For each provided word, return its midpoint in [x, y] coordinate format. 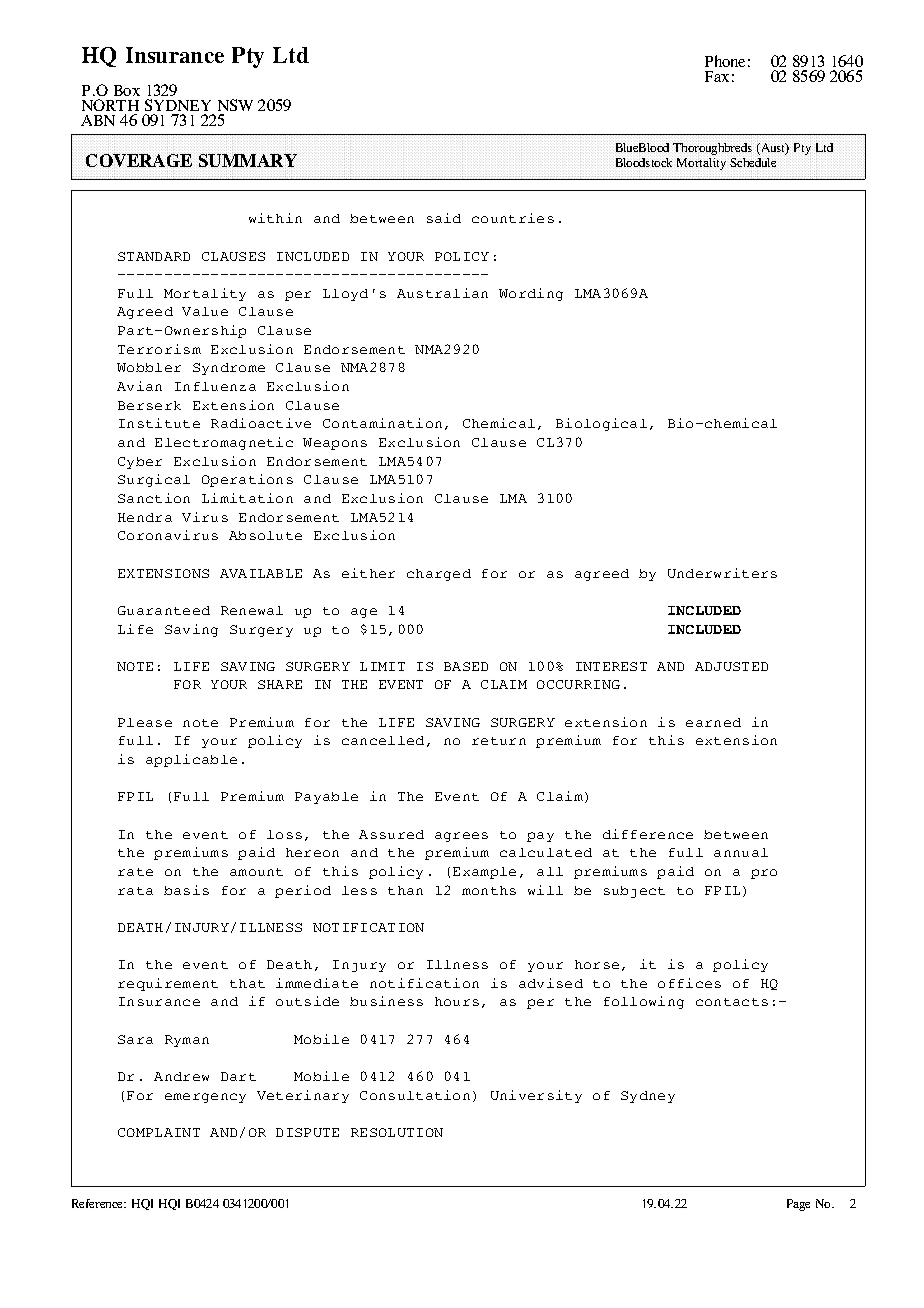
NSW [235, 107]
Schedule [754, 162]
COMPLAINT [159, 1132]
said [444, 218]
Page [798, 1205]
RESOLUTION [397, 1132]
